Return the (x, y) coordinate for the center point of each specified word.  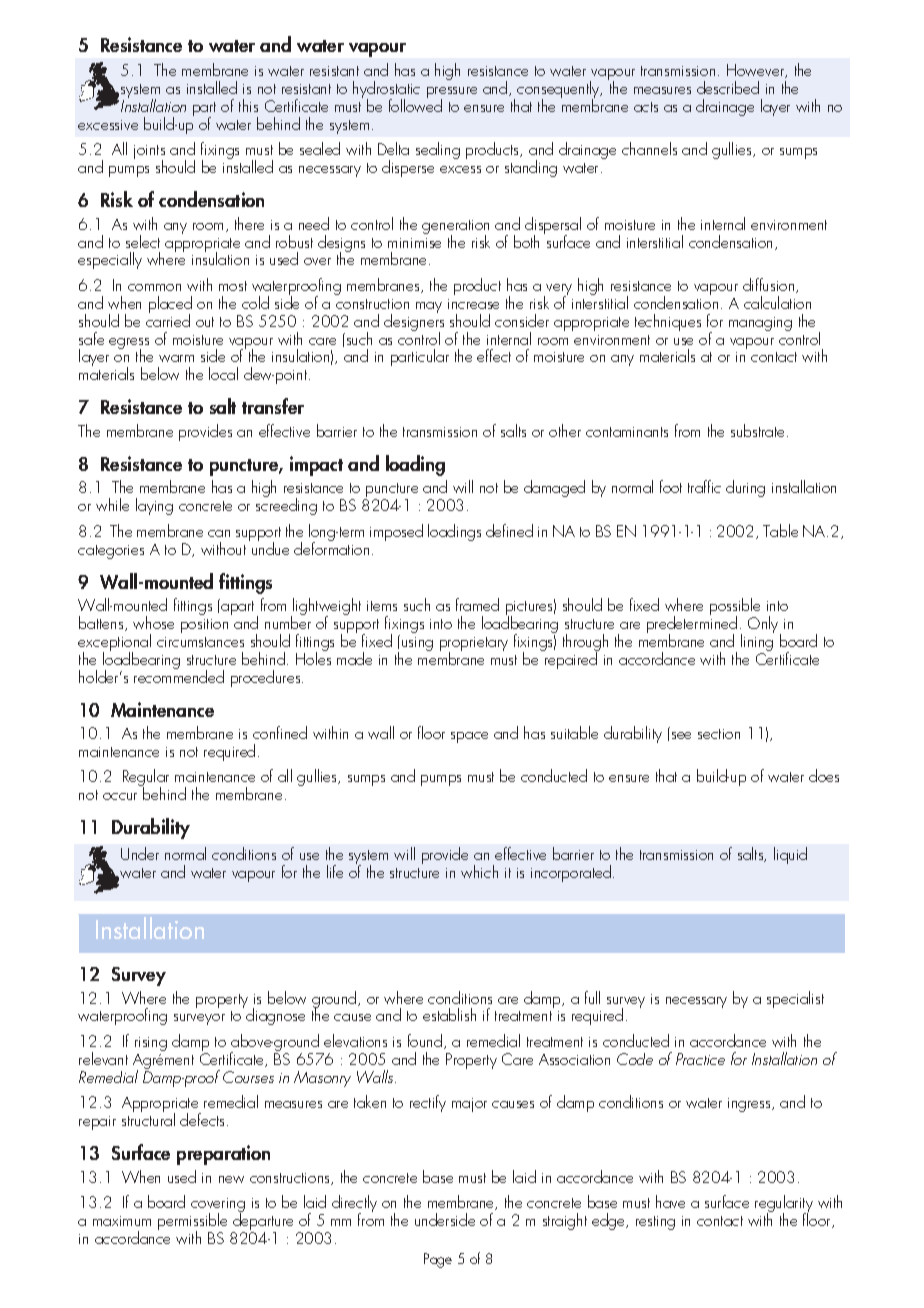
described (728, 87)
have (670, 1201)
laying (154, 506)
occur (120, 796)
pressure (452, 94)
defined (509, 530)
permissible (192, 1223)
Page (438, 1260)
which (479, 871)
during (745, 488)
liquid (790, 855)
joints (149, 154)
